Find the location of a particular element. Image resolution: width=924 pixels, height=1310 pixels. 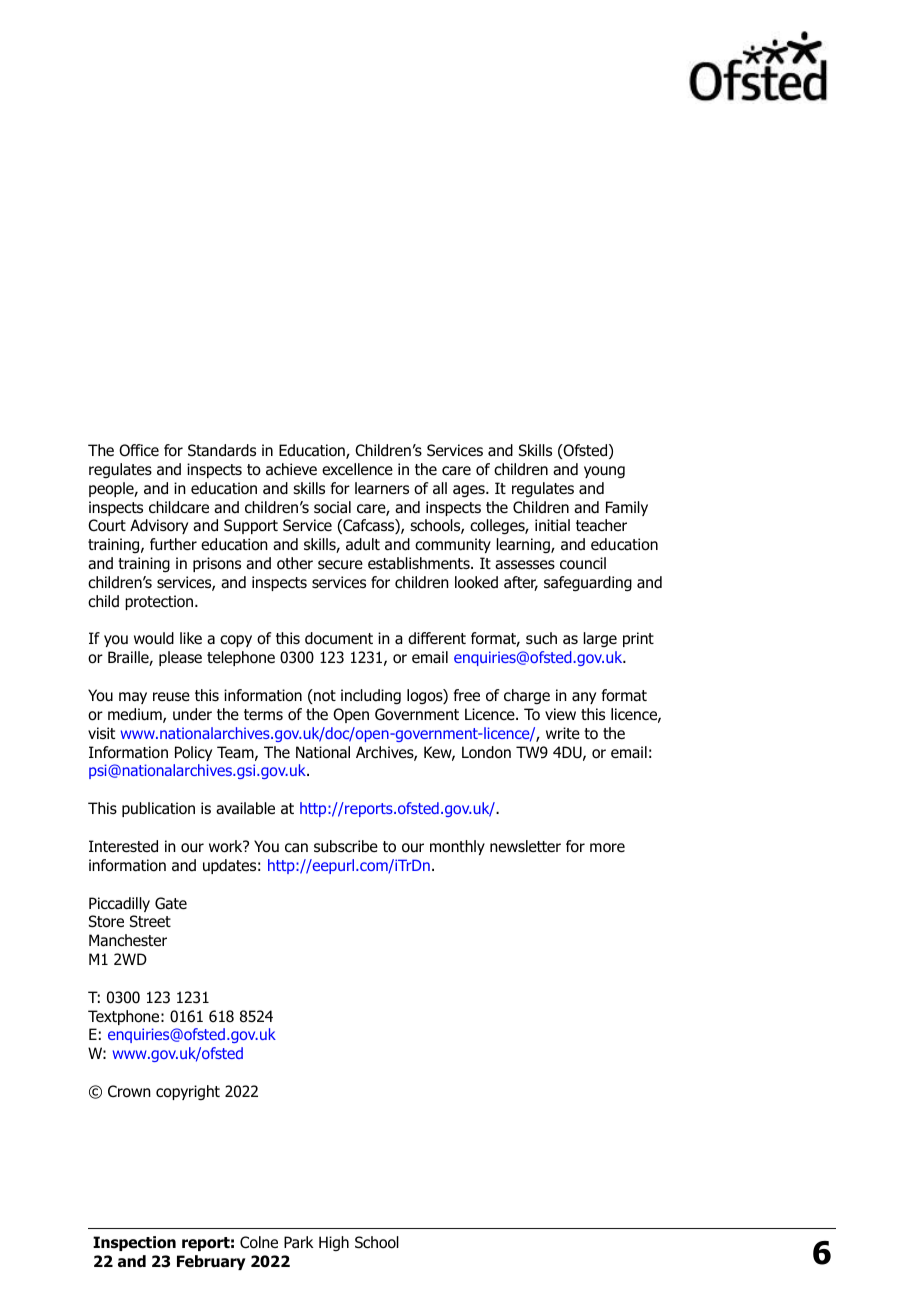

Inspection is located at coordinates (134, 1243).
